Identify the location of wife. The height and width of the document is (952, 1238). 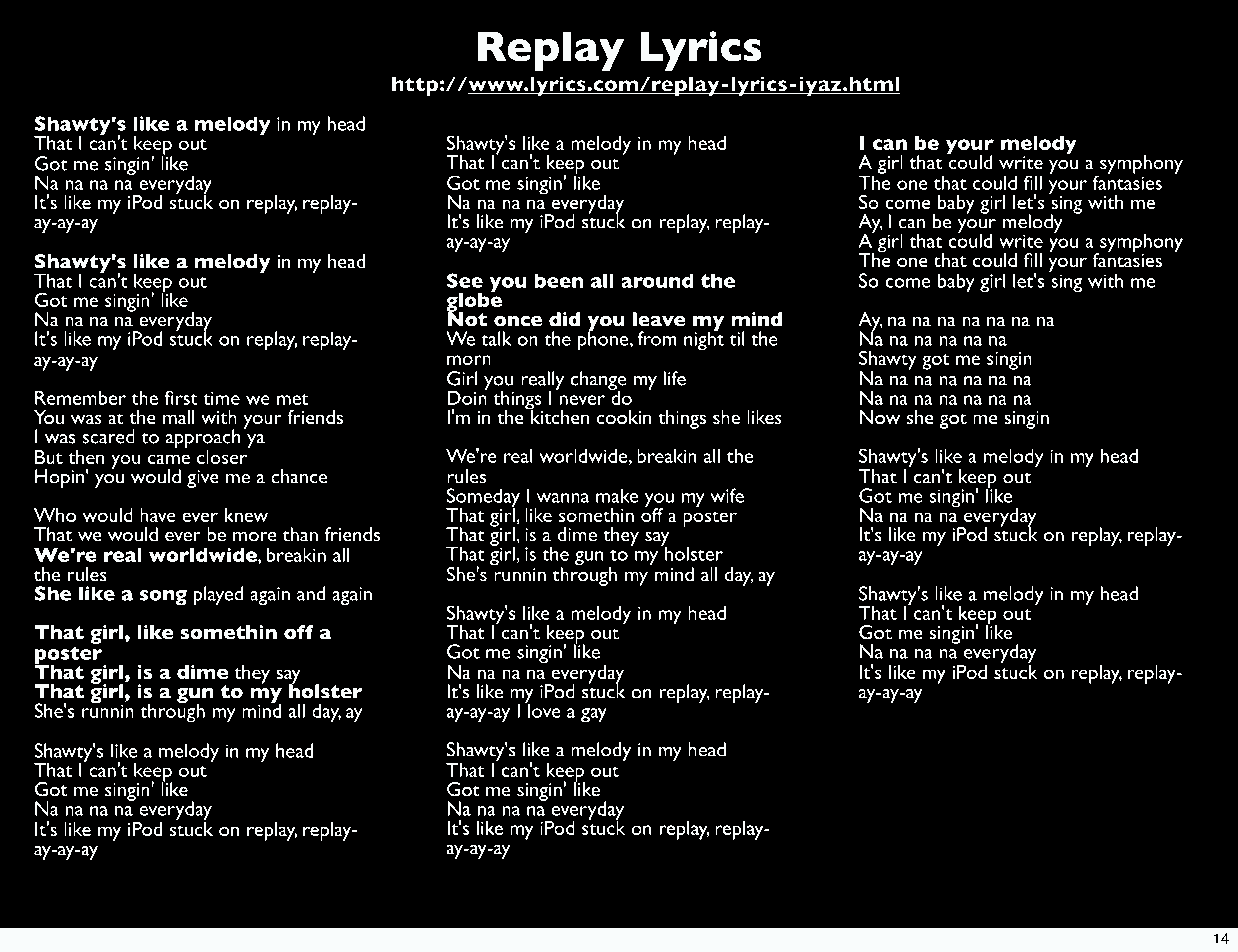
(727, 495).
